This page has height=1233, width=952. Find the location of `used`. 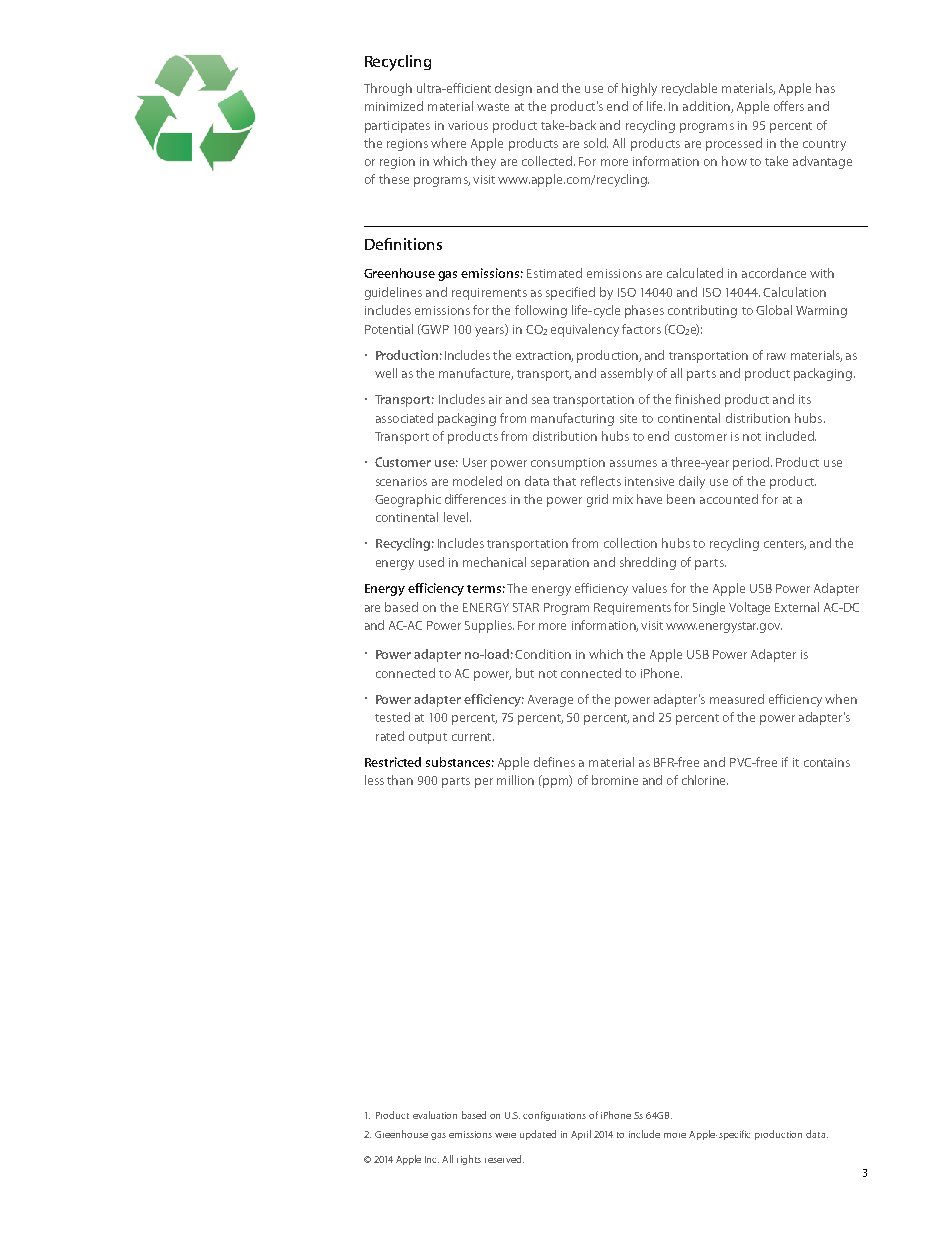

used is located at coordinates (431, 562).
